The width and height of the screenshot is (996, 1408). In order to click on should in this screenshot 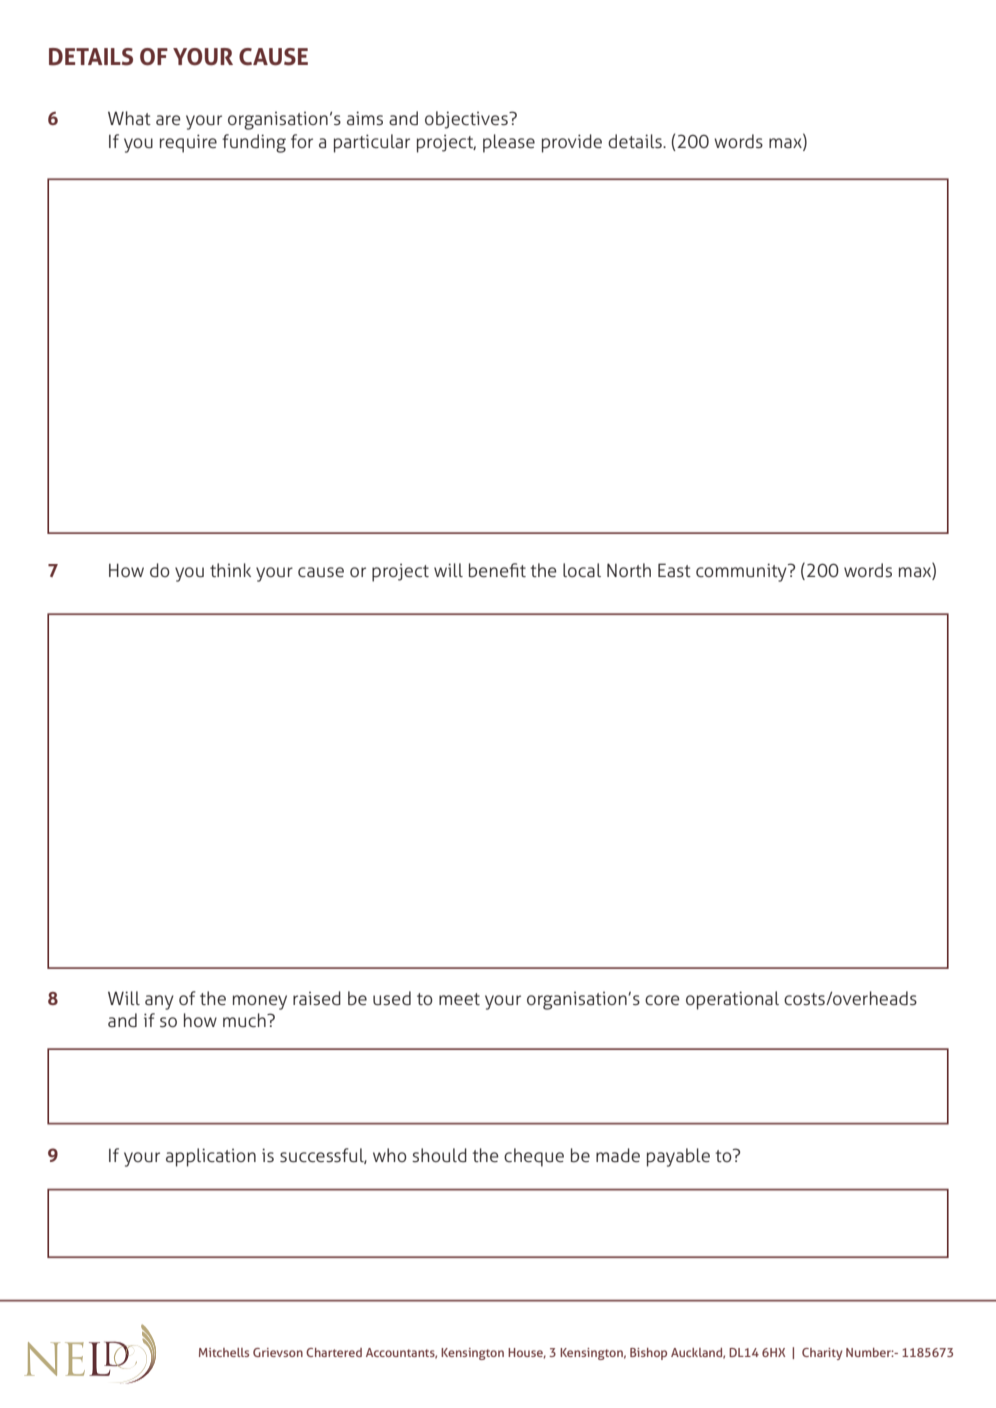, I will do `click(439, 1155)`.
